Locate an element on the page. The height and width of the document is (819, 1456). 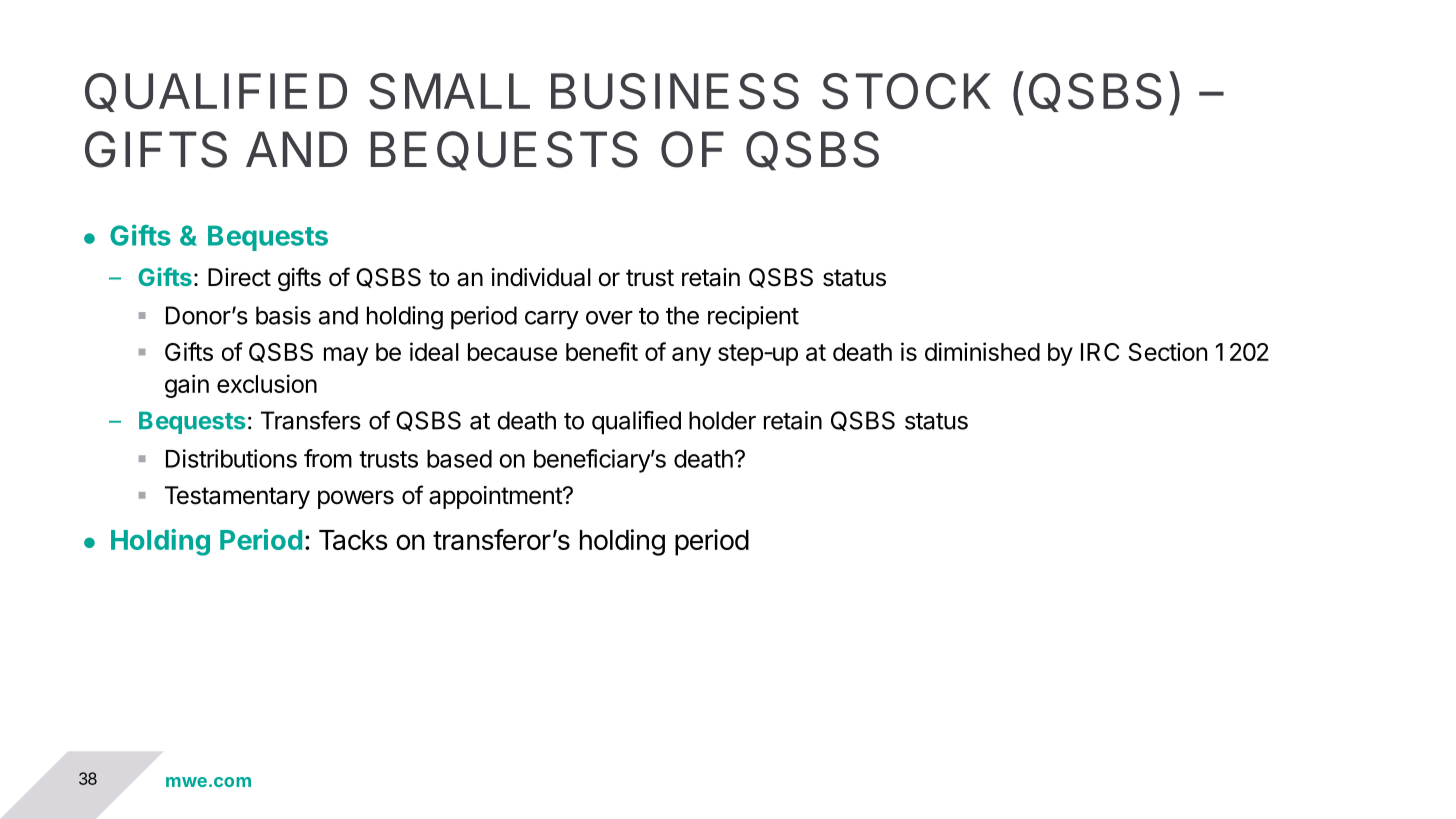
BUSINESS is located at coordinates (675, 91).
